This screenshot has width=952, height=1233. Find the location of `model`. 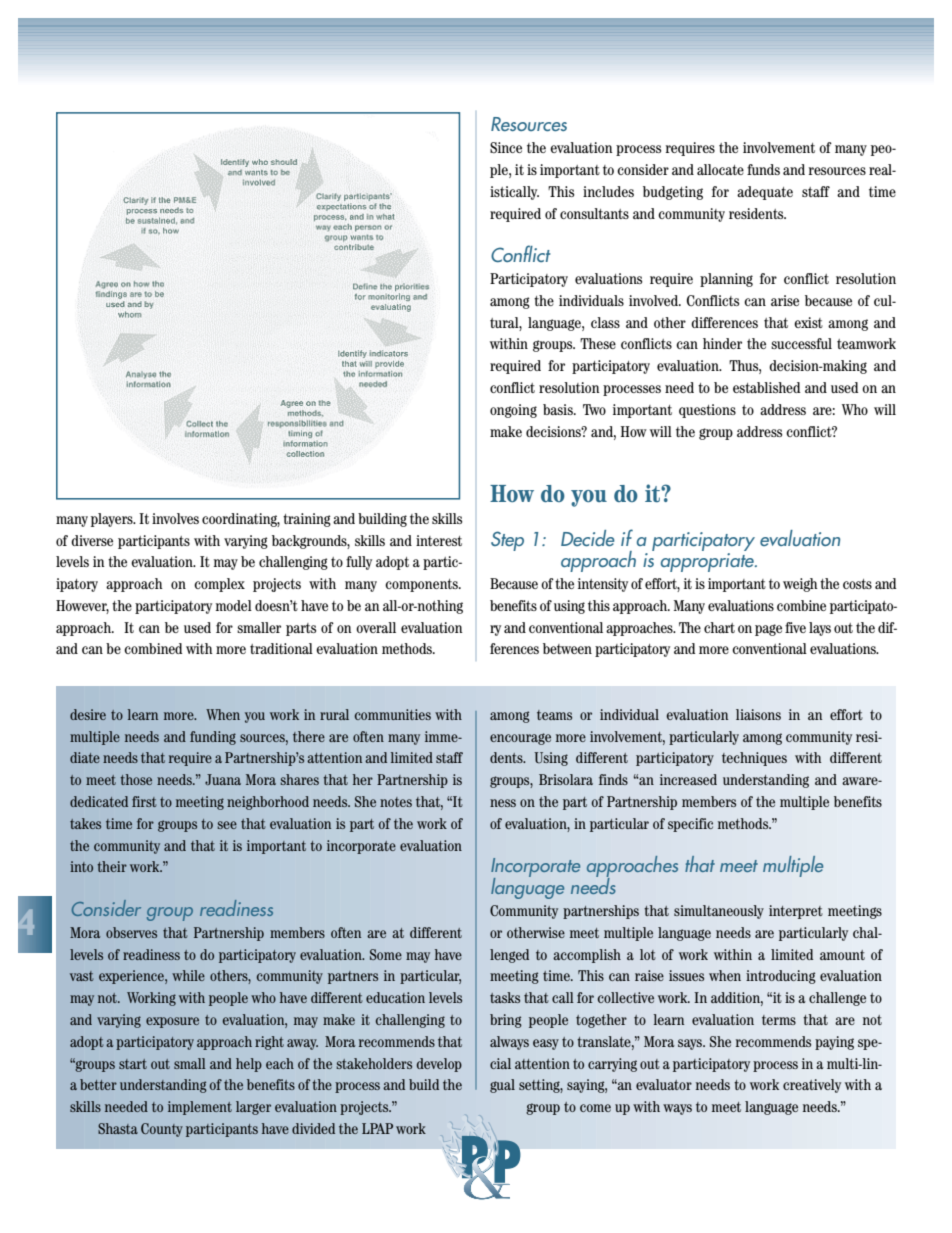

model is located at coordinates (234, 605).
